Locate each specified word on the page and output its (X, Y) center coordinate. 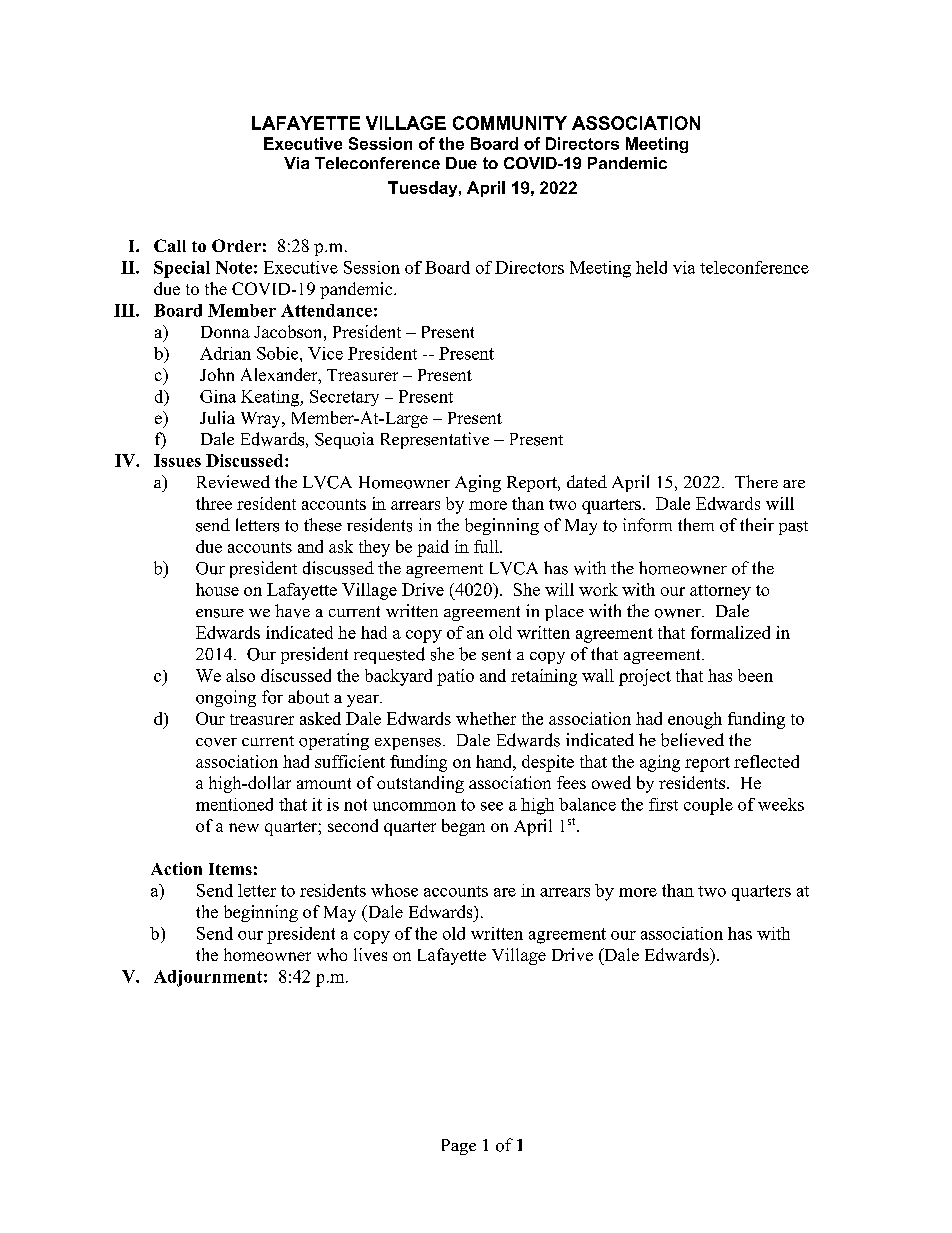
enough (695, 720)
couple (708, 806)
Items (230, 869)
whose (394, 890)
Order (236, 245)
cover (216, 742)
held (651, 267)
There (756, 481)
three (214, 503)
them (696, 524)
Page (459, 1147)
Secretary (344, 398)
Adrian (225, 353)
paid (433, 548)
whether (486, 718)
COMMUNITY (510, 123)
